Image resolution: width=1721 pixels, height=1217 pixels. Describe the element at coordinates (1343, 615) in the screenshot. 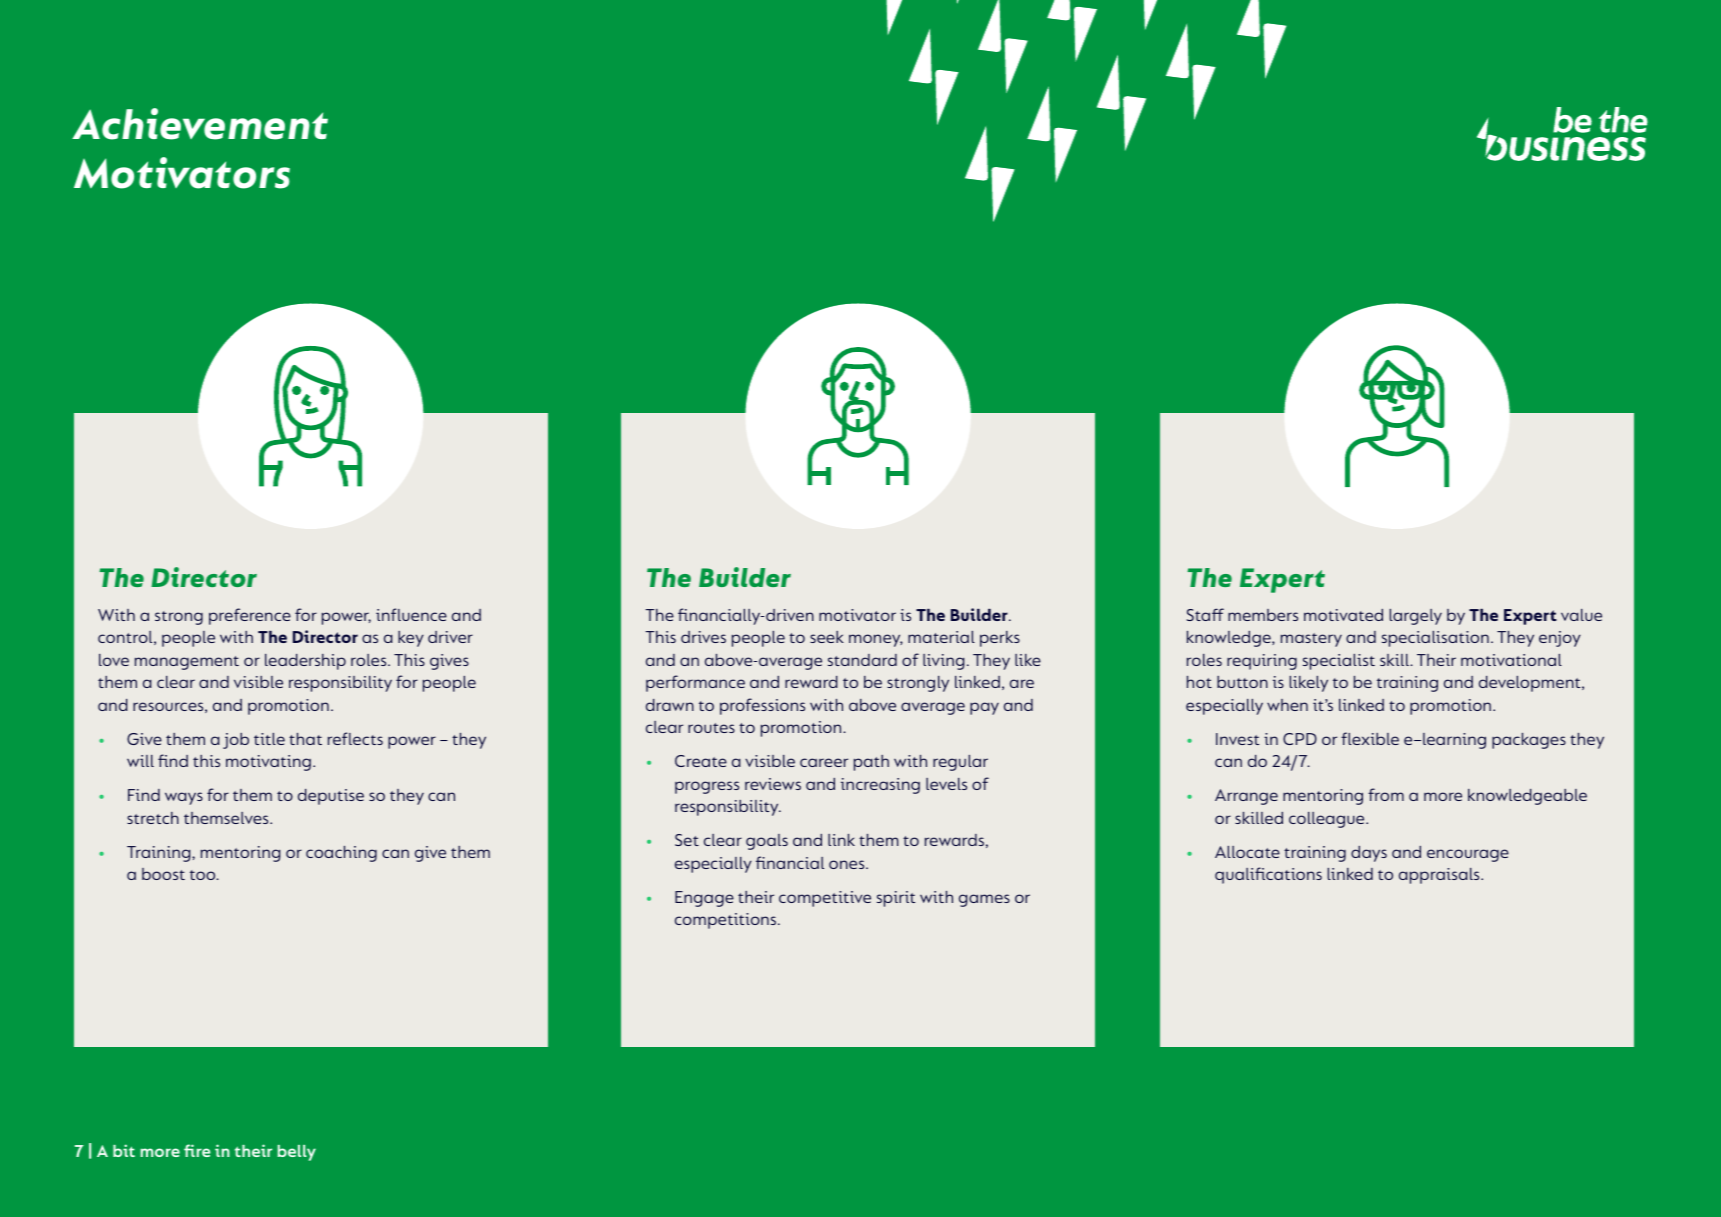

I see `motivated` at that location.
